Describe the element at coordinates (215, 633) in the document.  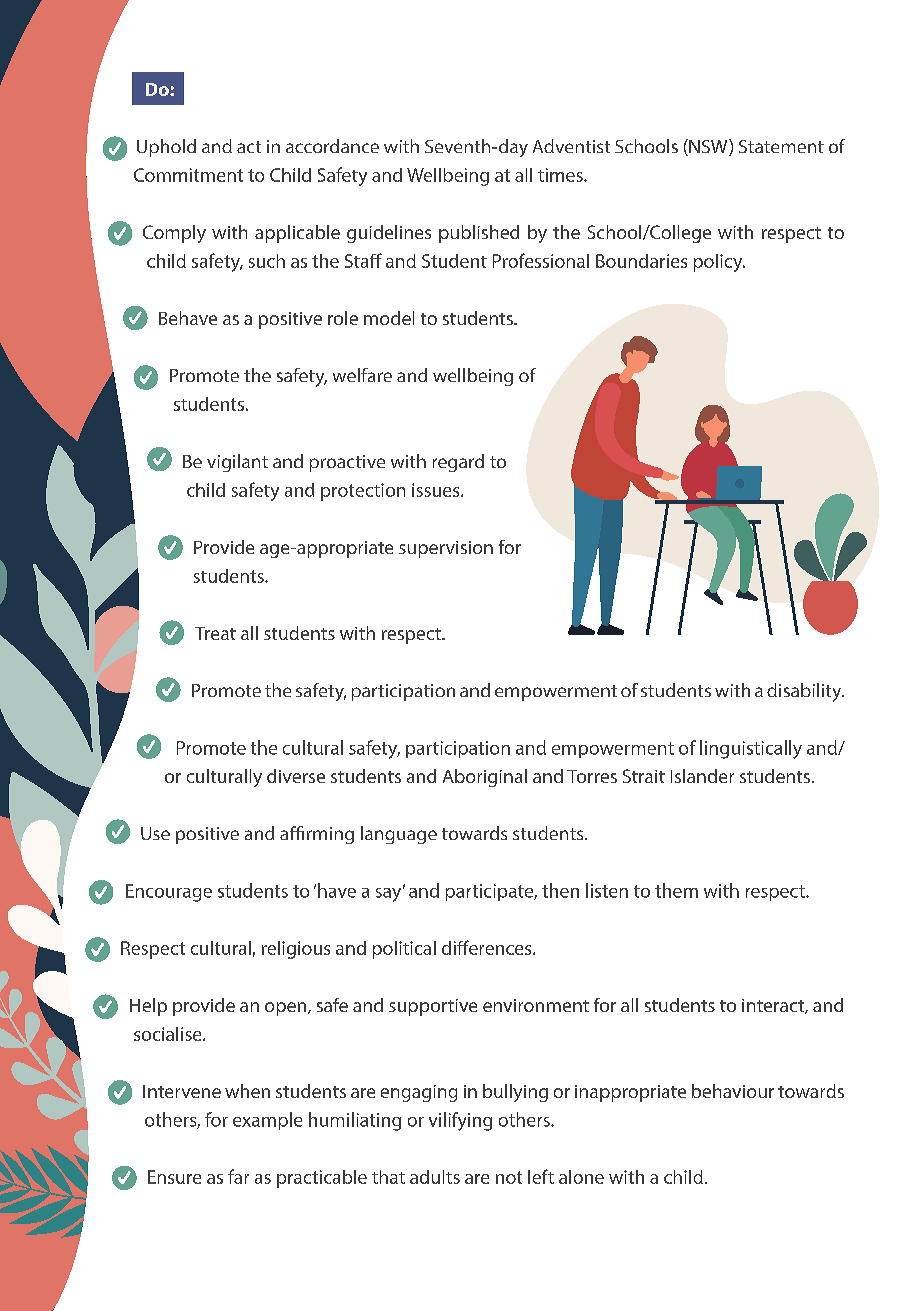
I see `Treat` at that location.
